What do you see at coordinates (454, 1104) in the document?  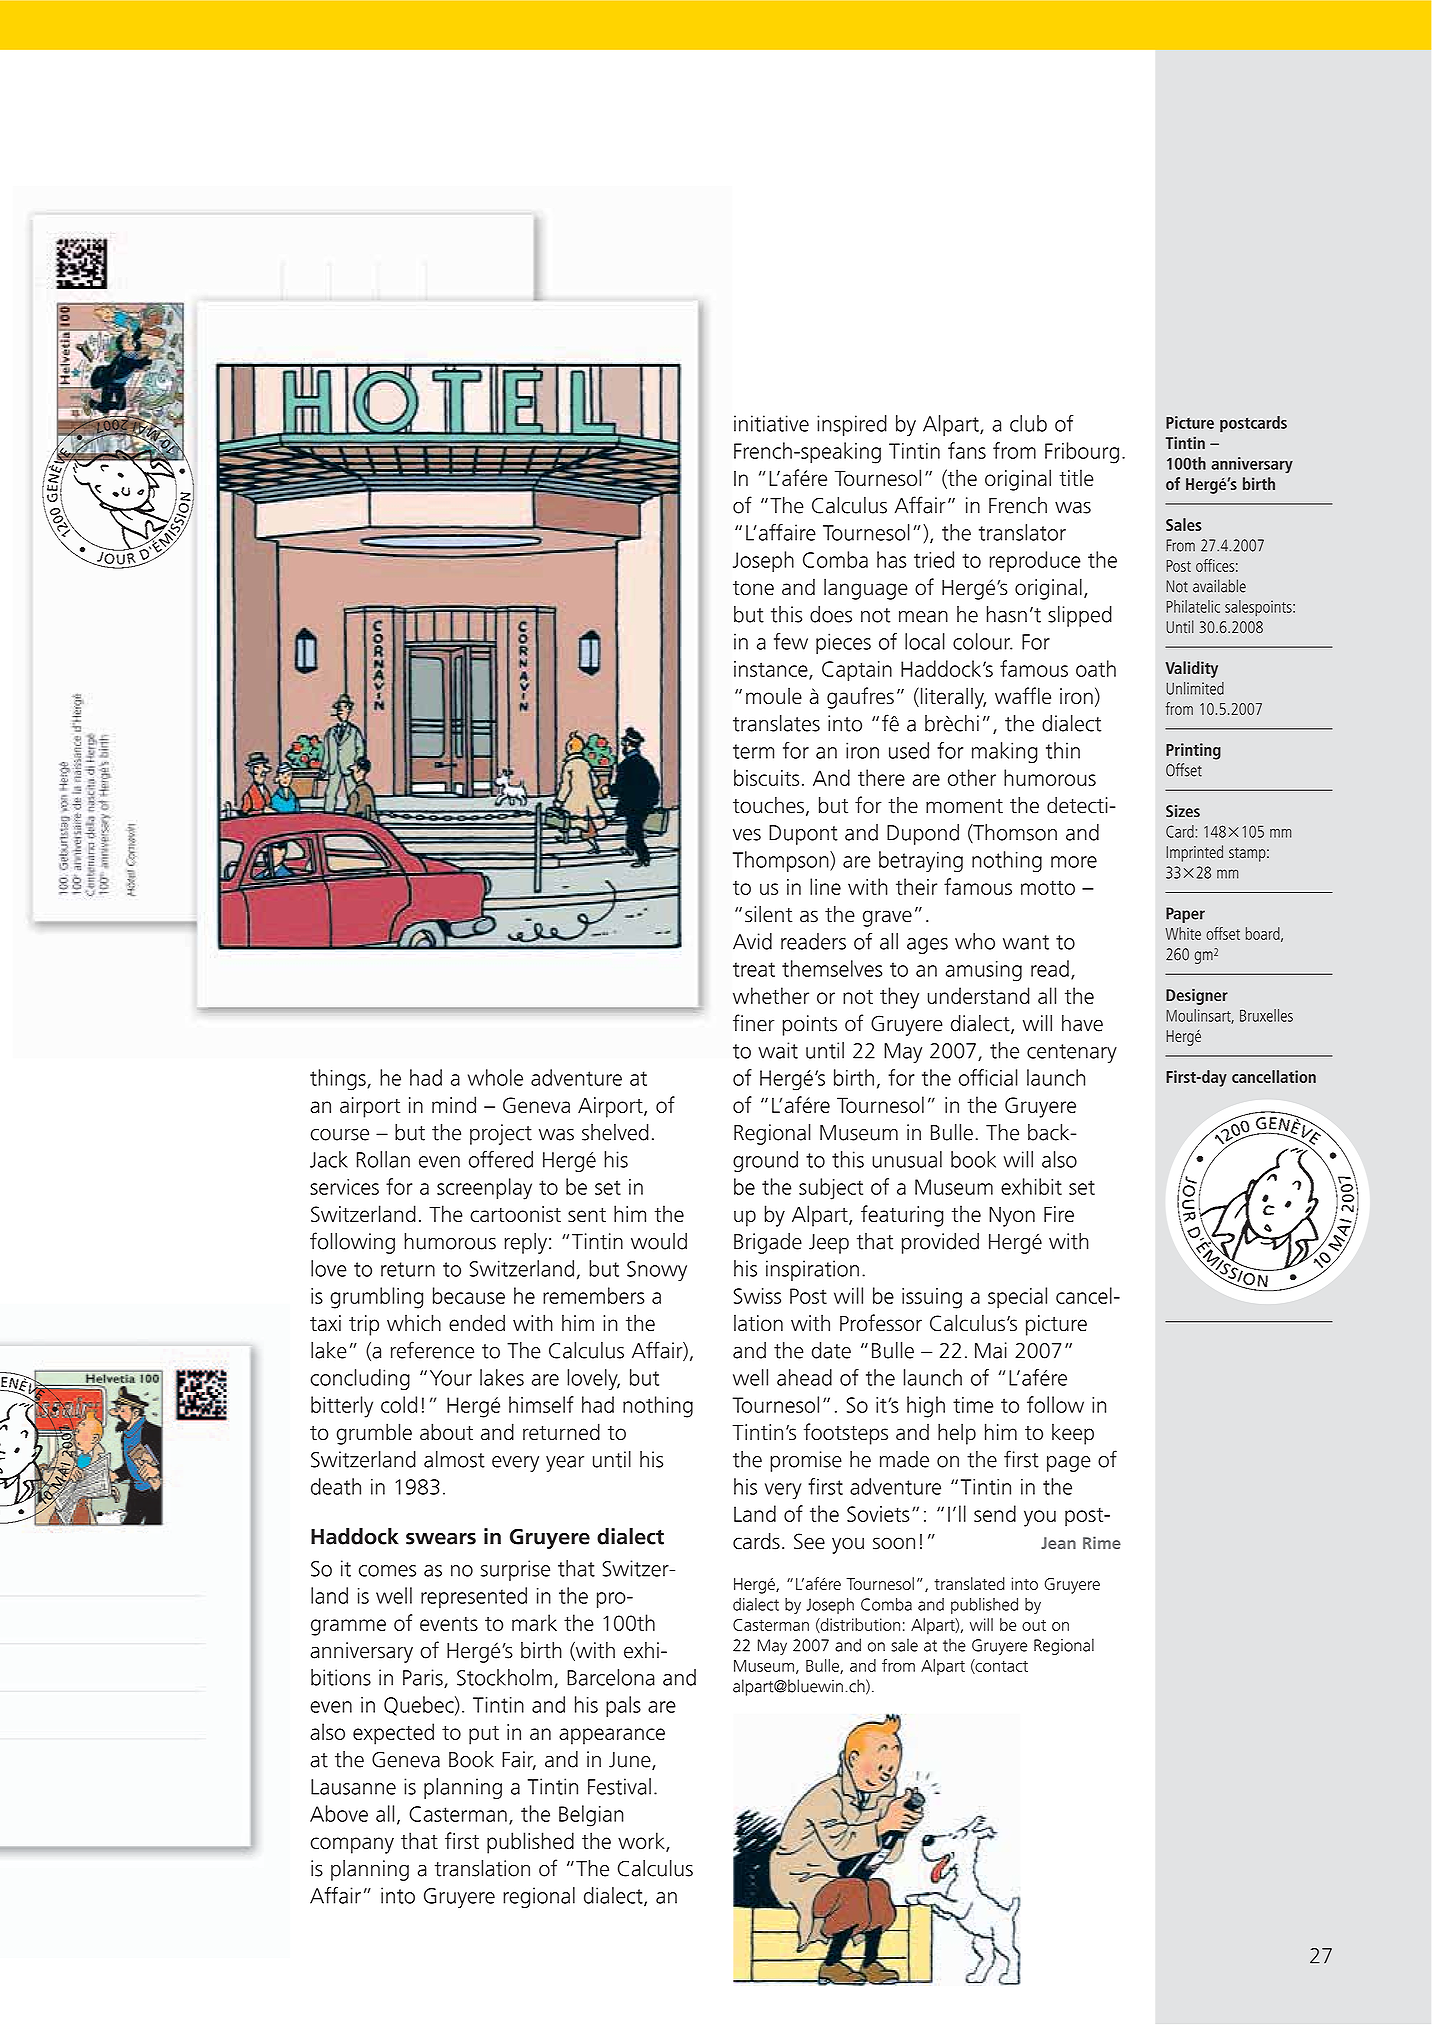 I see `mind` at bounding box center [454, 1104].
